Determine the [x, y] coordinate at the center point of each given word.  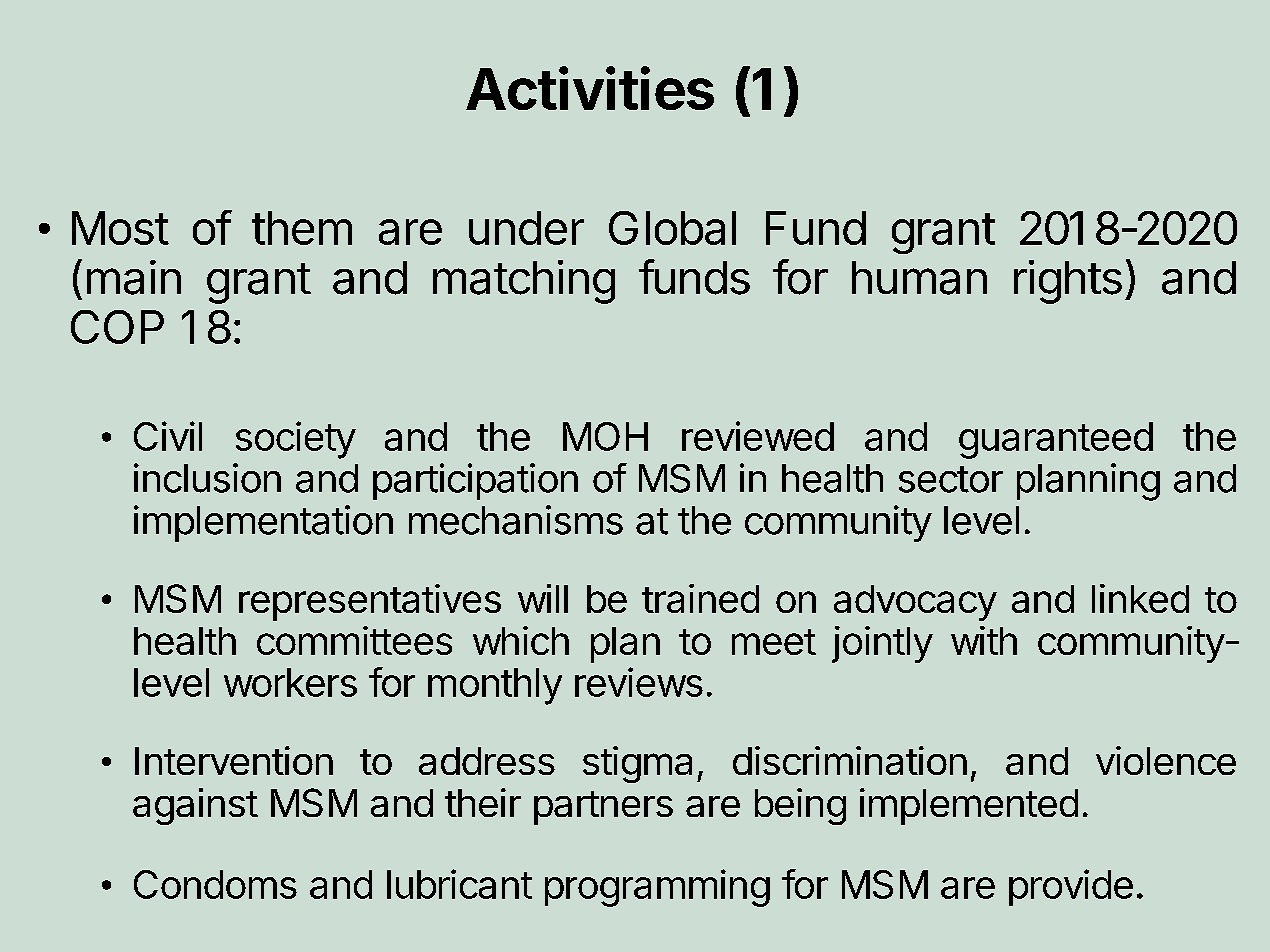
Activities [590, 88]
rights [1068, 282]
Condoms [215, 884]
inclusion [207, 478]
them [302, 228]
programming [657, 888]
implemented [969, 806]
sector [951, 479]
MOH [605, 436]
